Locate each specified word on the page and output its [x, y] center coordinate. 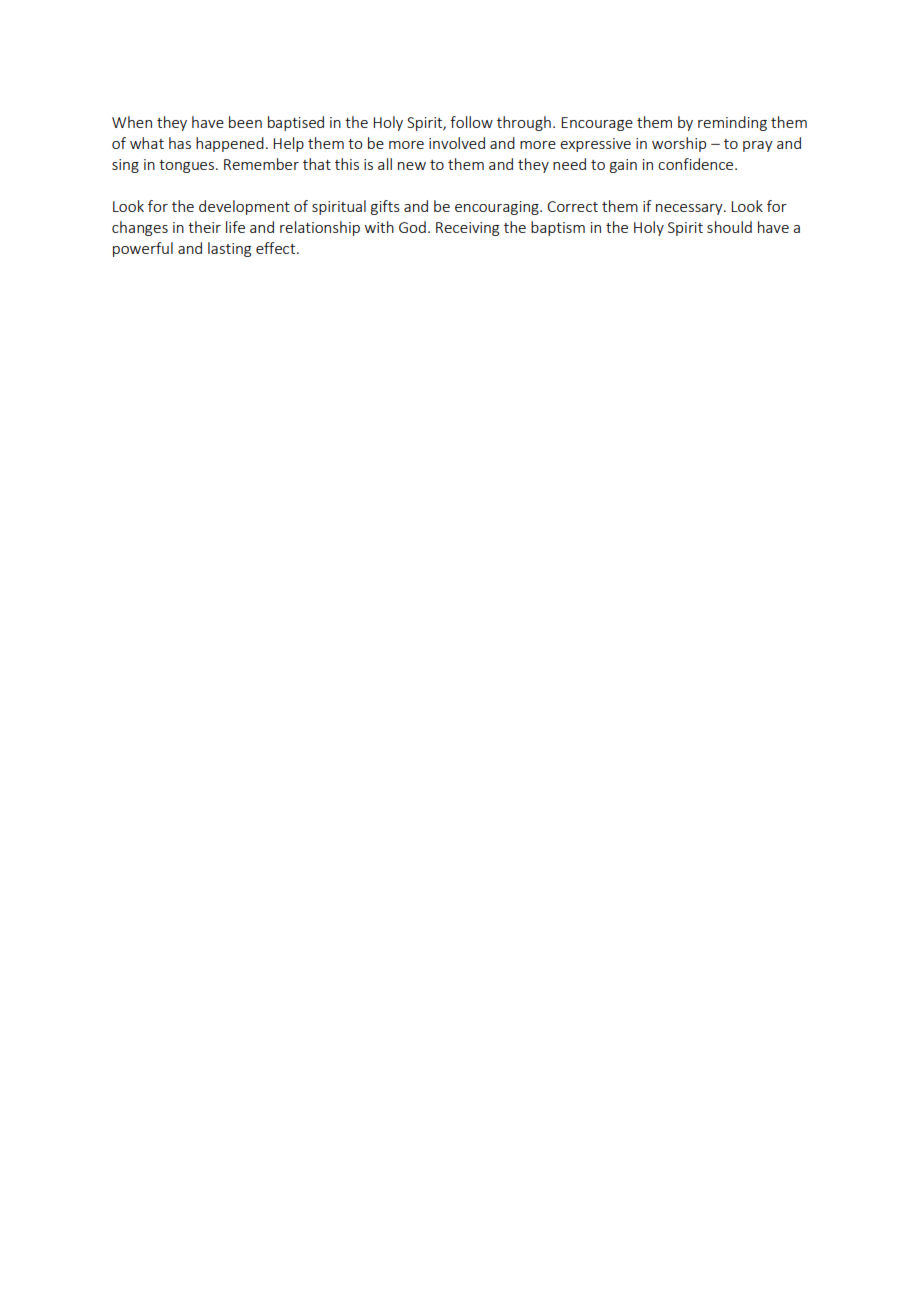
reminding [732, 123]
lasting [229, 249]
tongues [188, 166]
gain [623, 166]
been [245, 122]
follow [471, 122]
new [412, 166]
